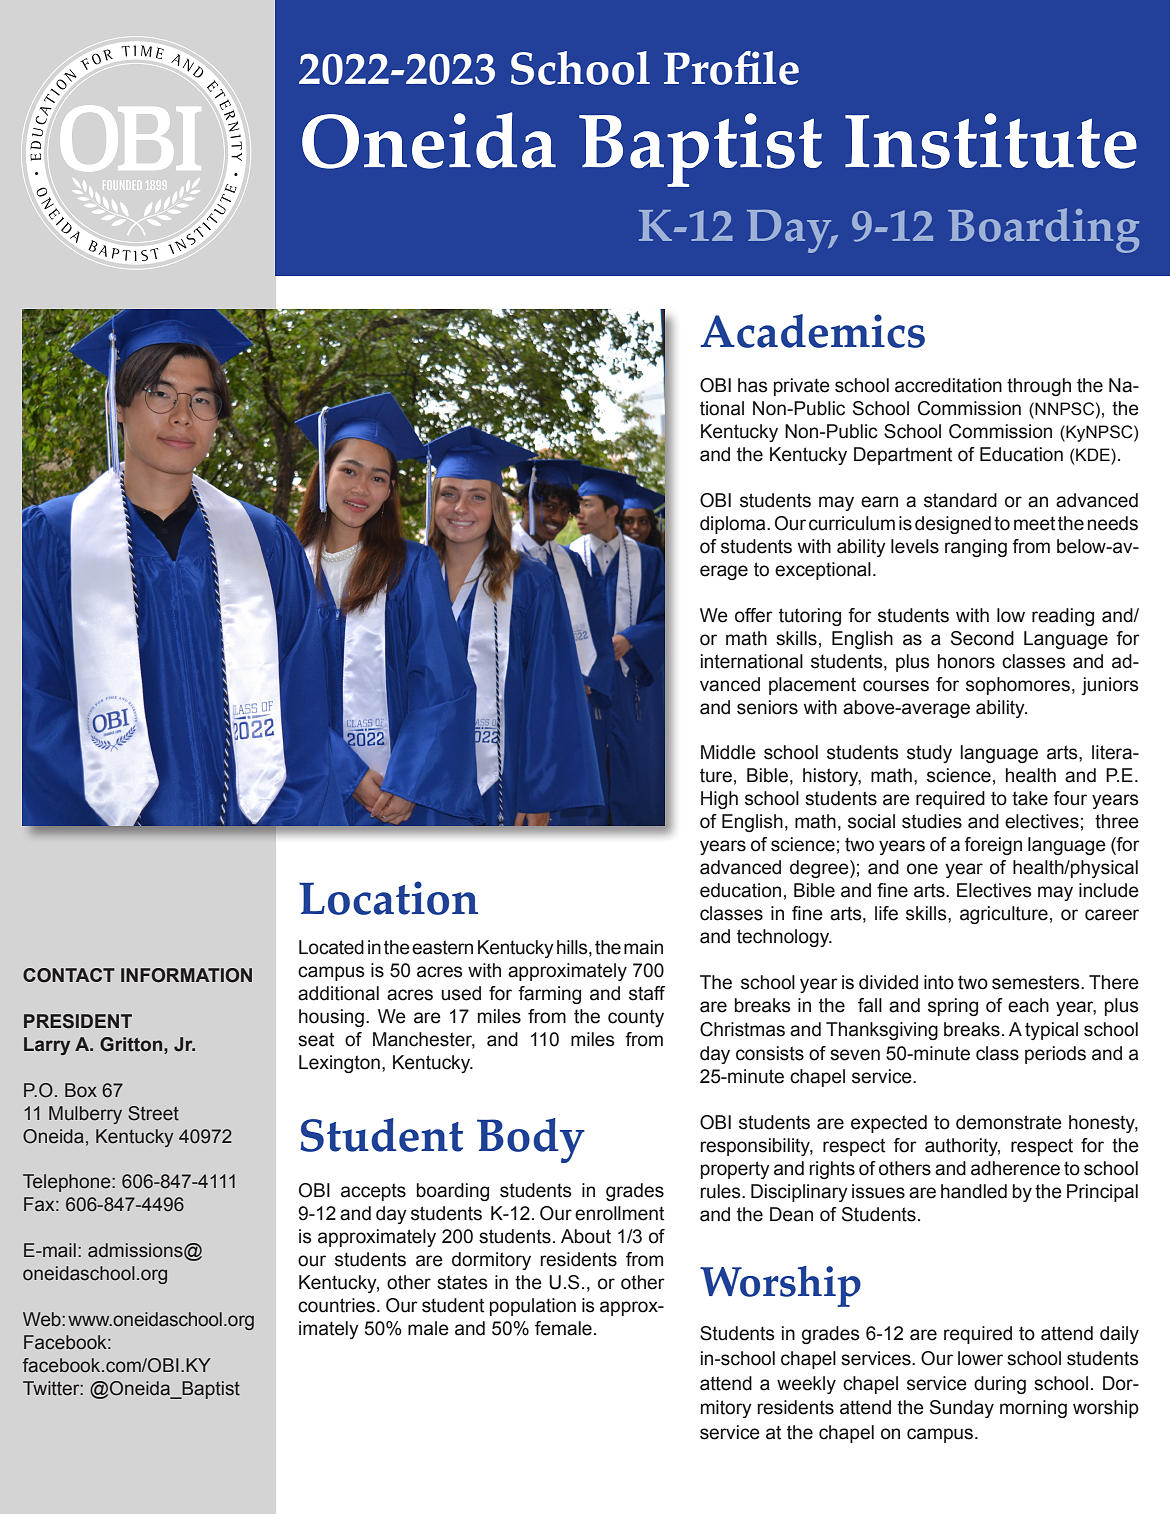 The width and height of the screenshot is (1170, 1514). Describe the element at coordinates (812, 331) in the screenshot. I see `Academics` at that location.
